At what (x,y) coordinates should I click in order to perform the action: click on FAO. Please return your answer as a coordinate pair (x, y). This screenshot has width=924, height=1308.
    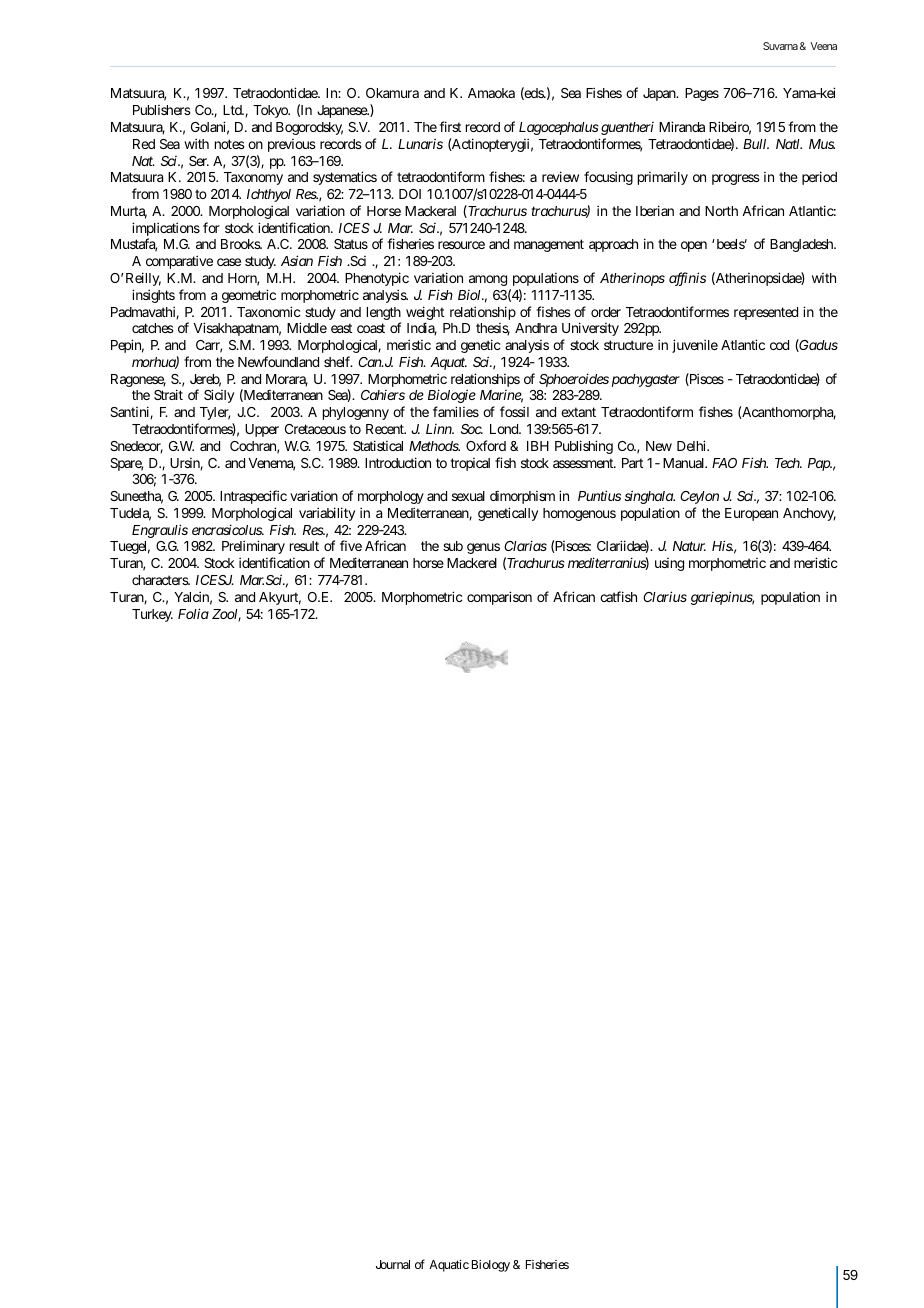
    Looking at the image, I should click on (724, 463).
